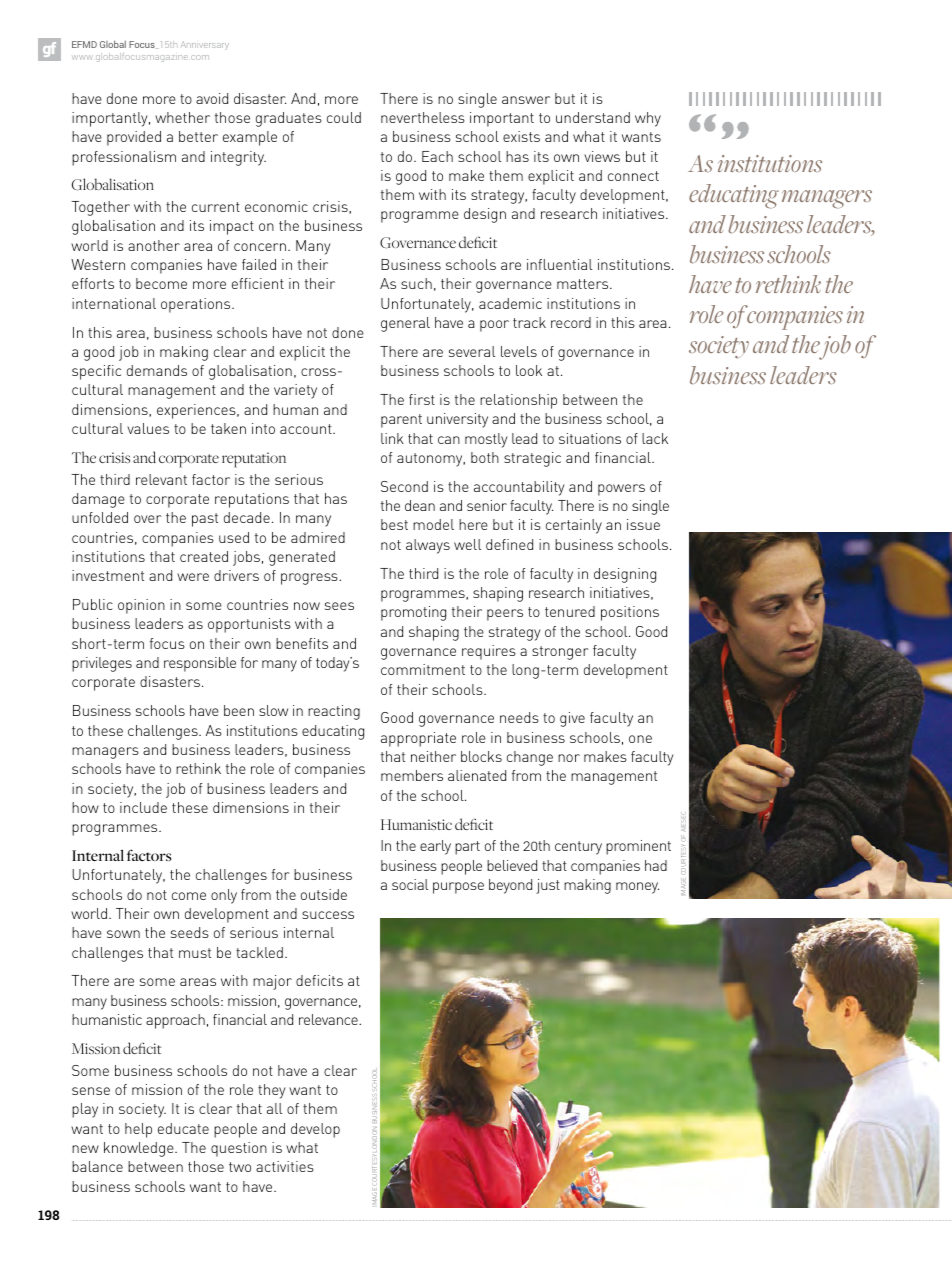 The height and width of the page is (1262, 952). Describe the element at coordinates (138, 1130) in the page. I see `help` at that location.
